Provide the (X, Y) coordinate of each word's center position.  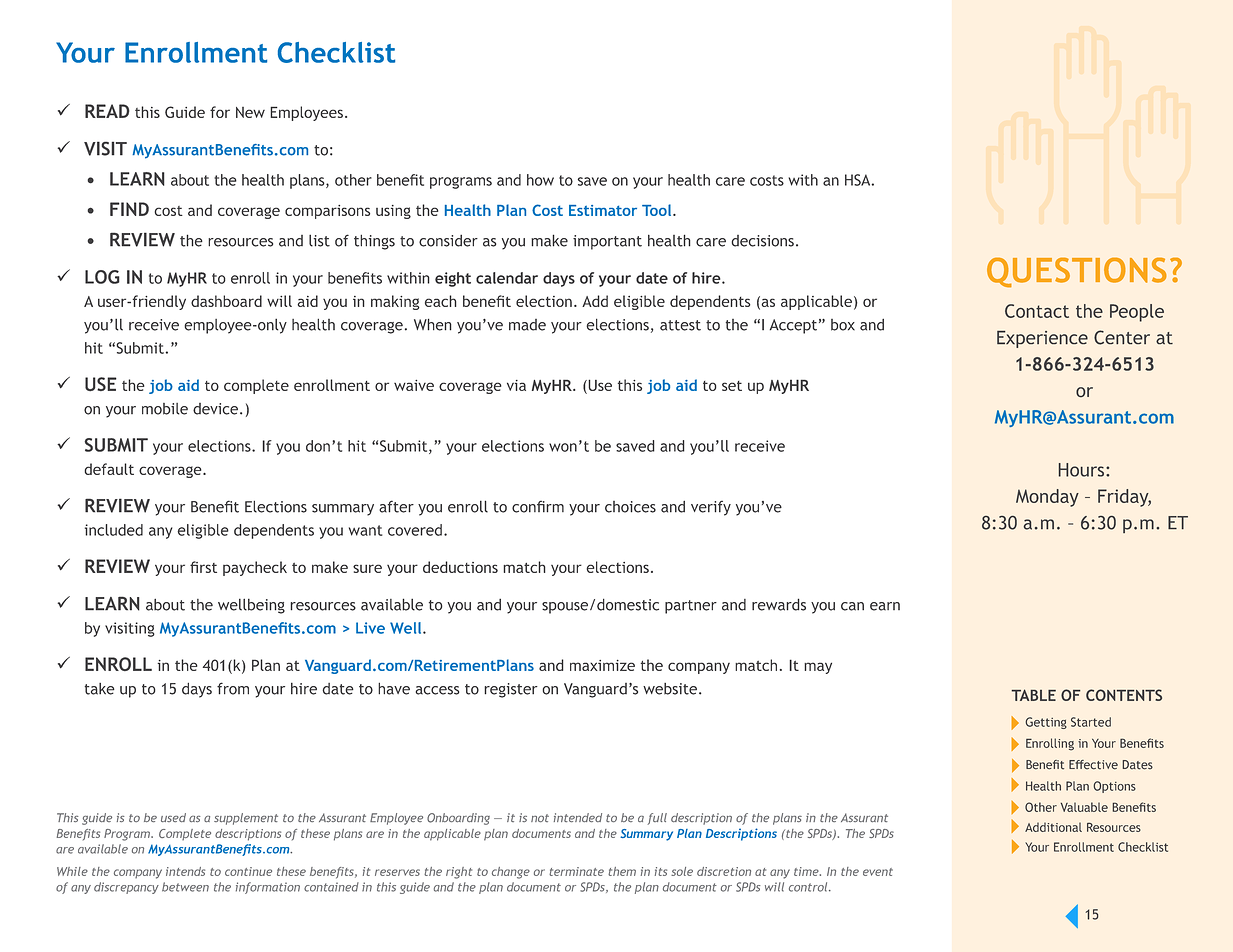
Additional (1053, 827)
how (540, 180)
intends (185, 871)
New (250, 112)
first (203, 567)
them (622, 871)
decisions (762, 241)
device (215, 409)
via (516, 385)
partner (691, 607)
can (852, 606)
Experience (1042, 339)
